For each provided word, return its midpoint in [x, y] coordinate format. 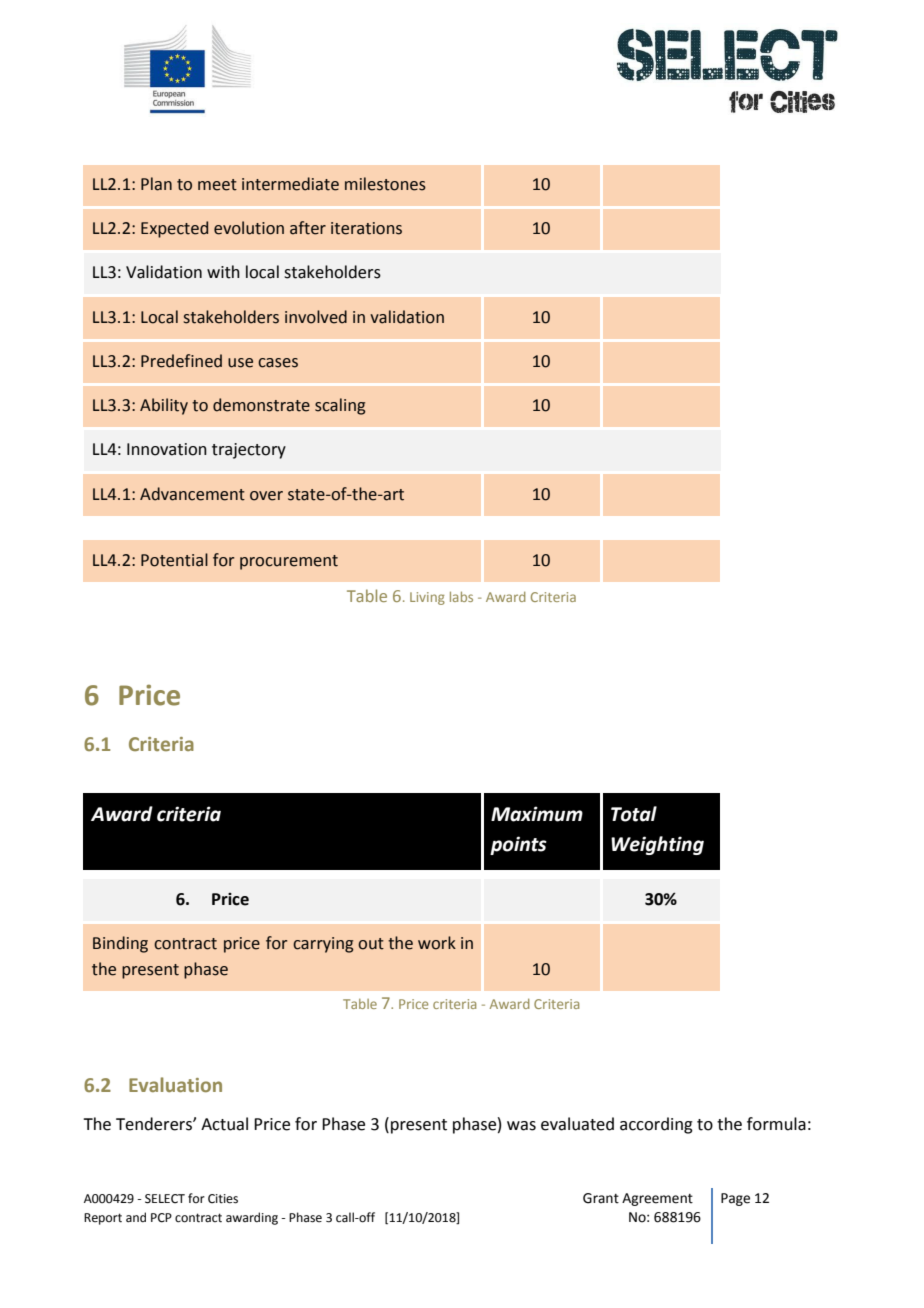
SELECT [165, 1199]
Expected [174, 229]
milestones [385, 184]
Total [634, 814]
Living [427, 598]
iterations [366, 228]
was [521, 1126]
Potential [174, 560]
